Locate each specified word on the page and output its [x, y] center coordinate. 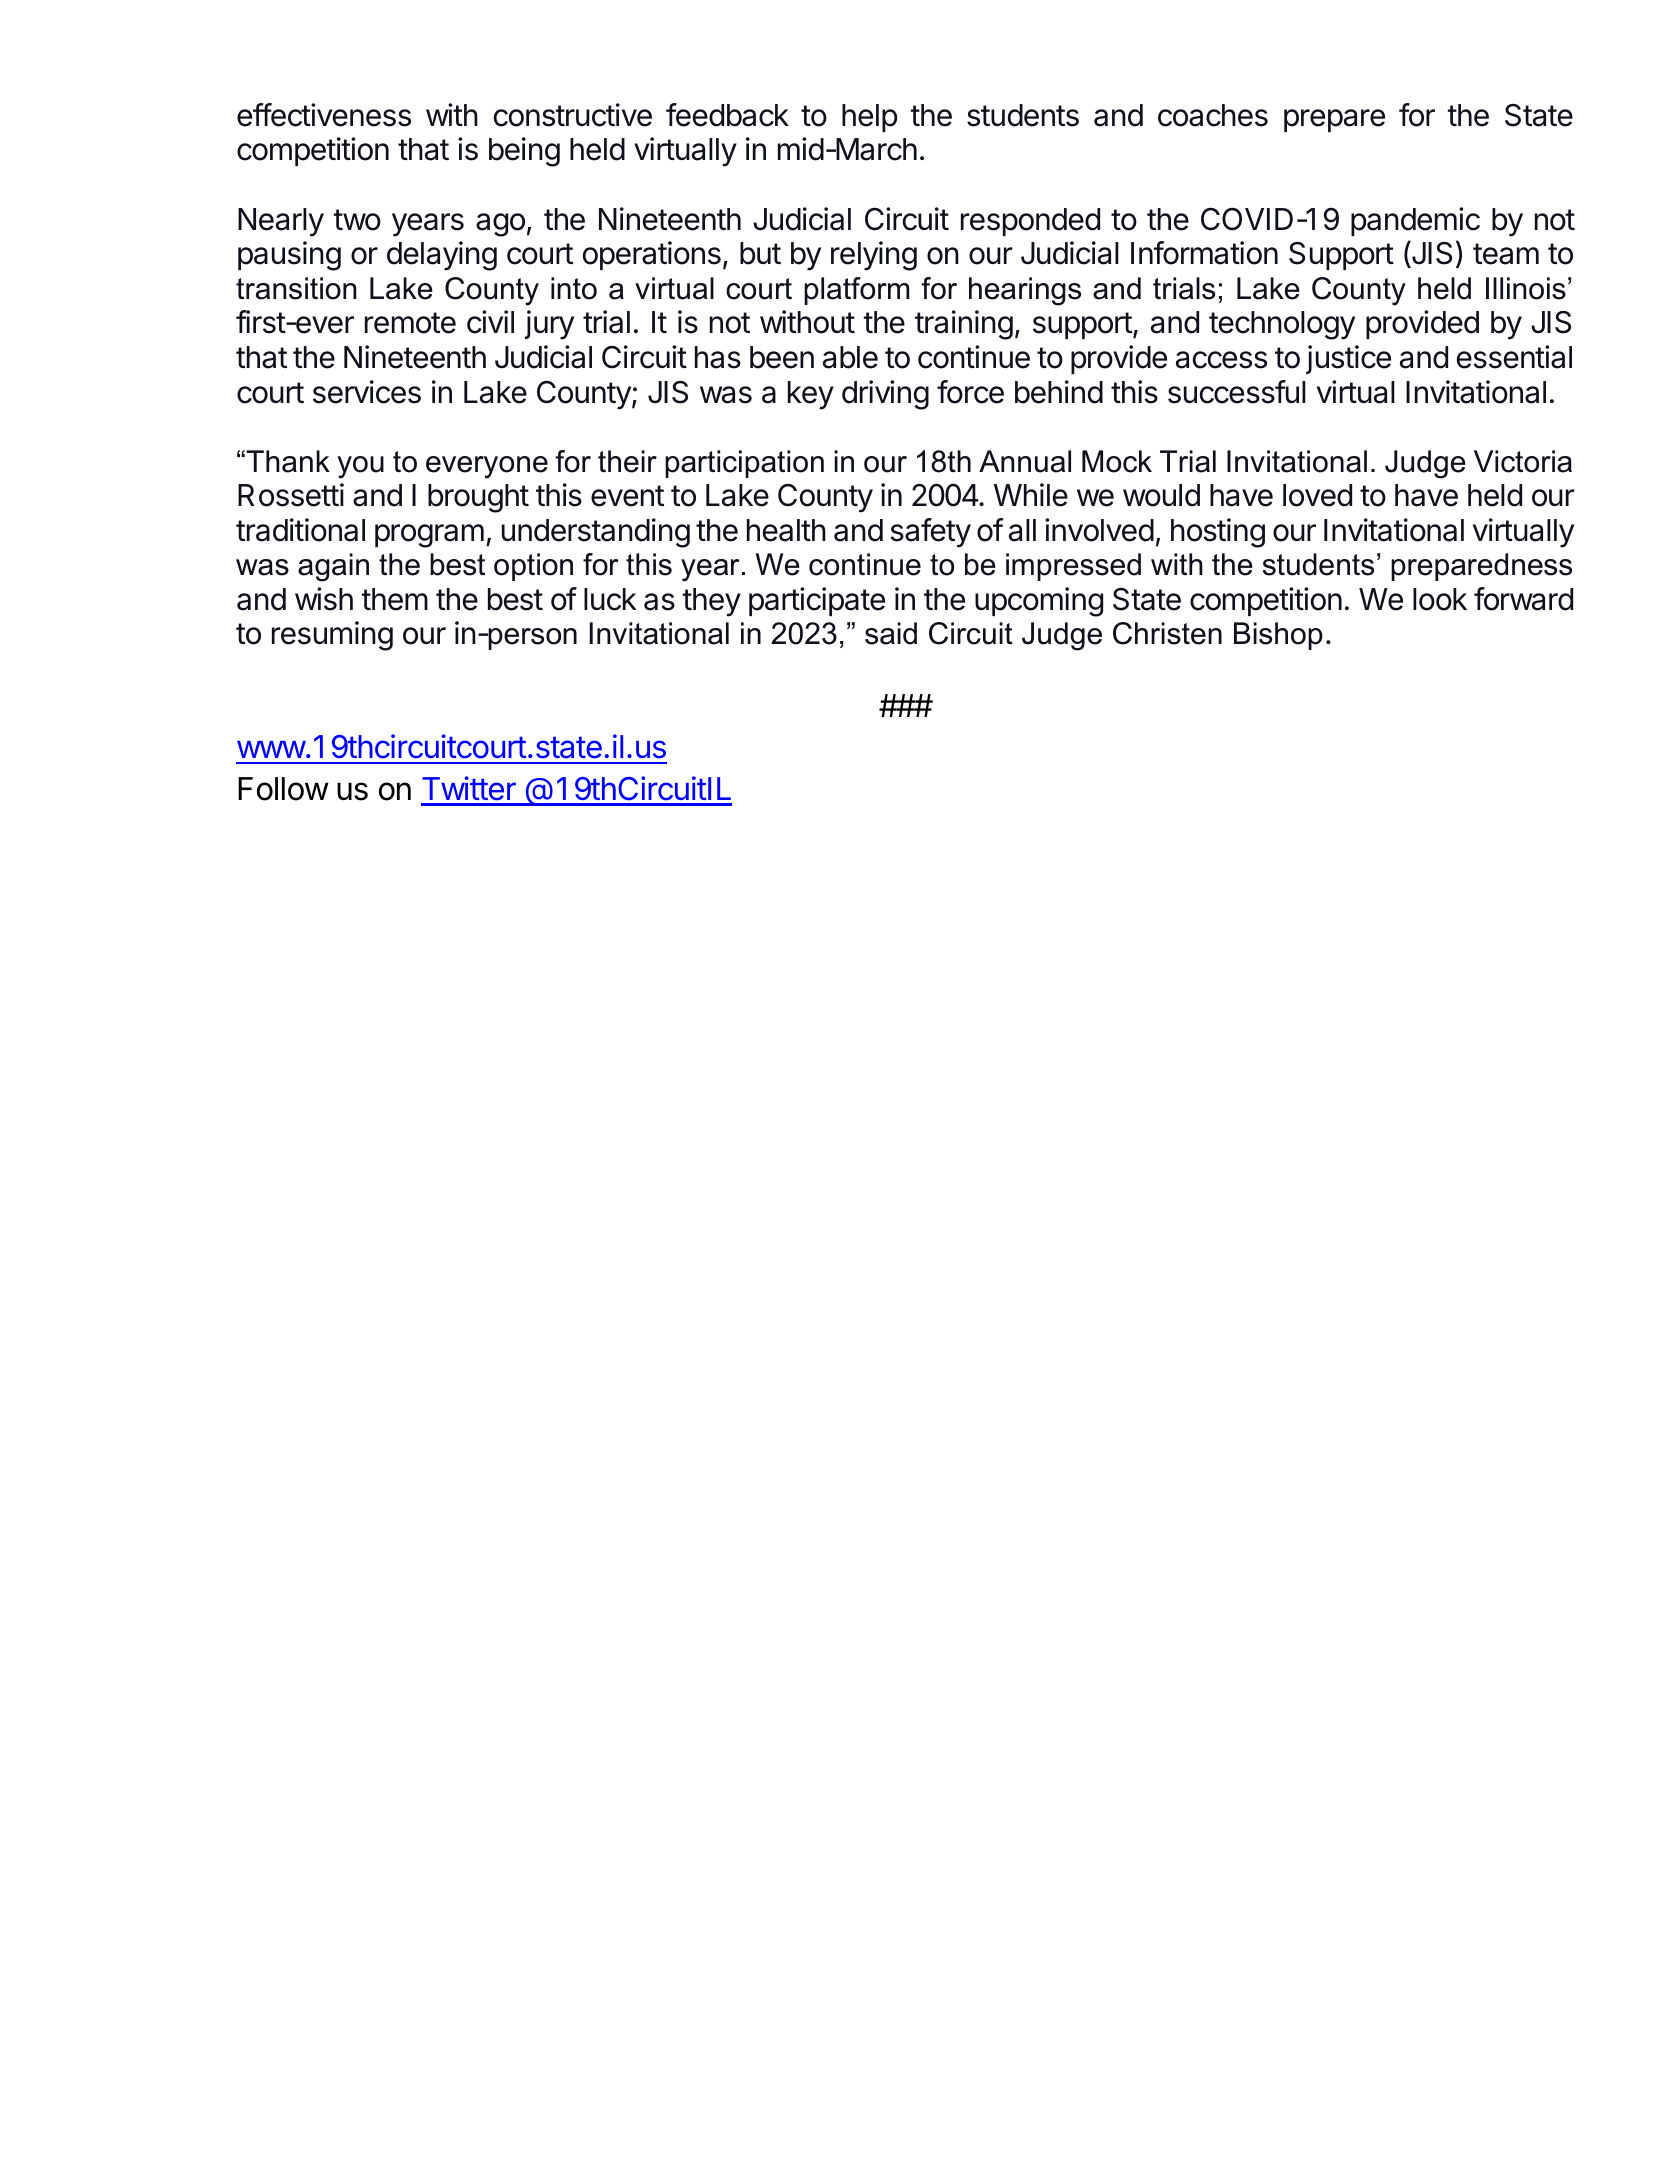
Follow [283, 789]
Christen [1167, 633]
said [891, 633]
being [524, 152]
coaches [1213, 115]
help [869, 118]
